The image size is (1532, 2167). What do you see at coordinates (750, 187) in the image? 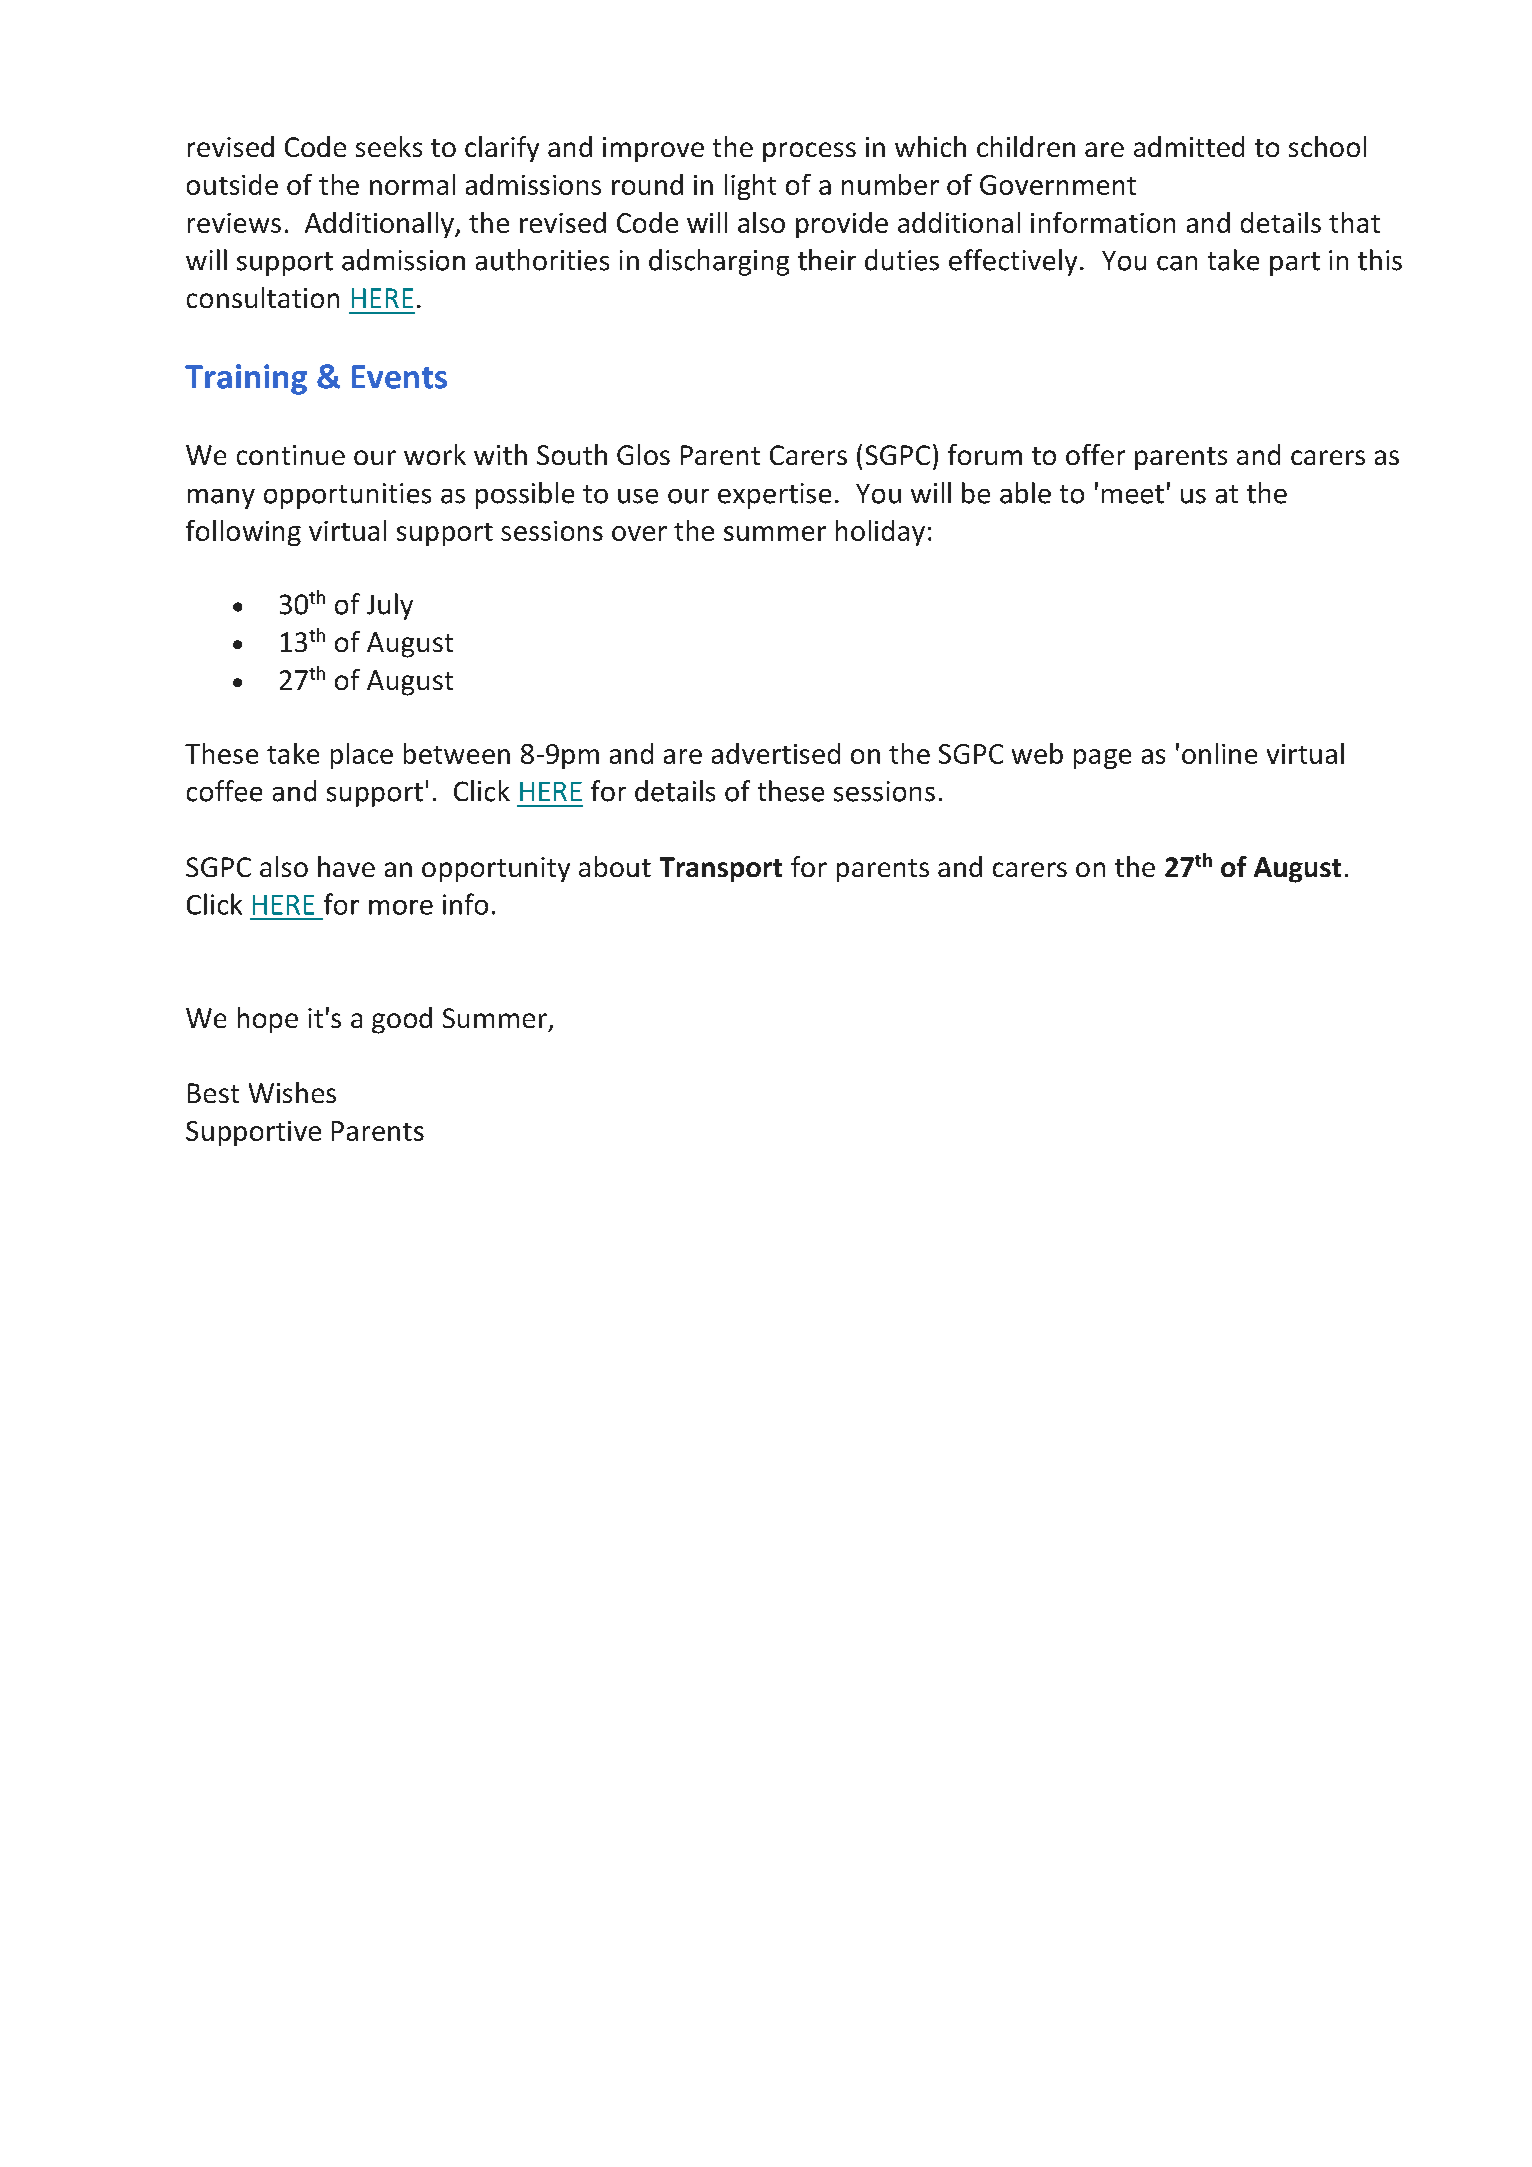
I see `light` at bounding box center [750, 187].
